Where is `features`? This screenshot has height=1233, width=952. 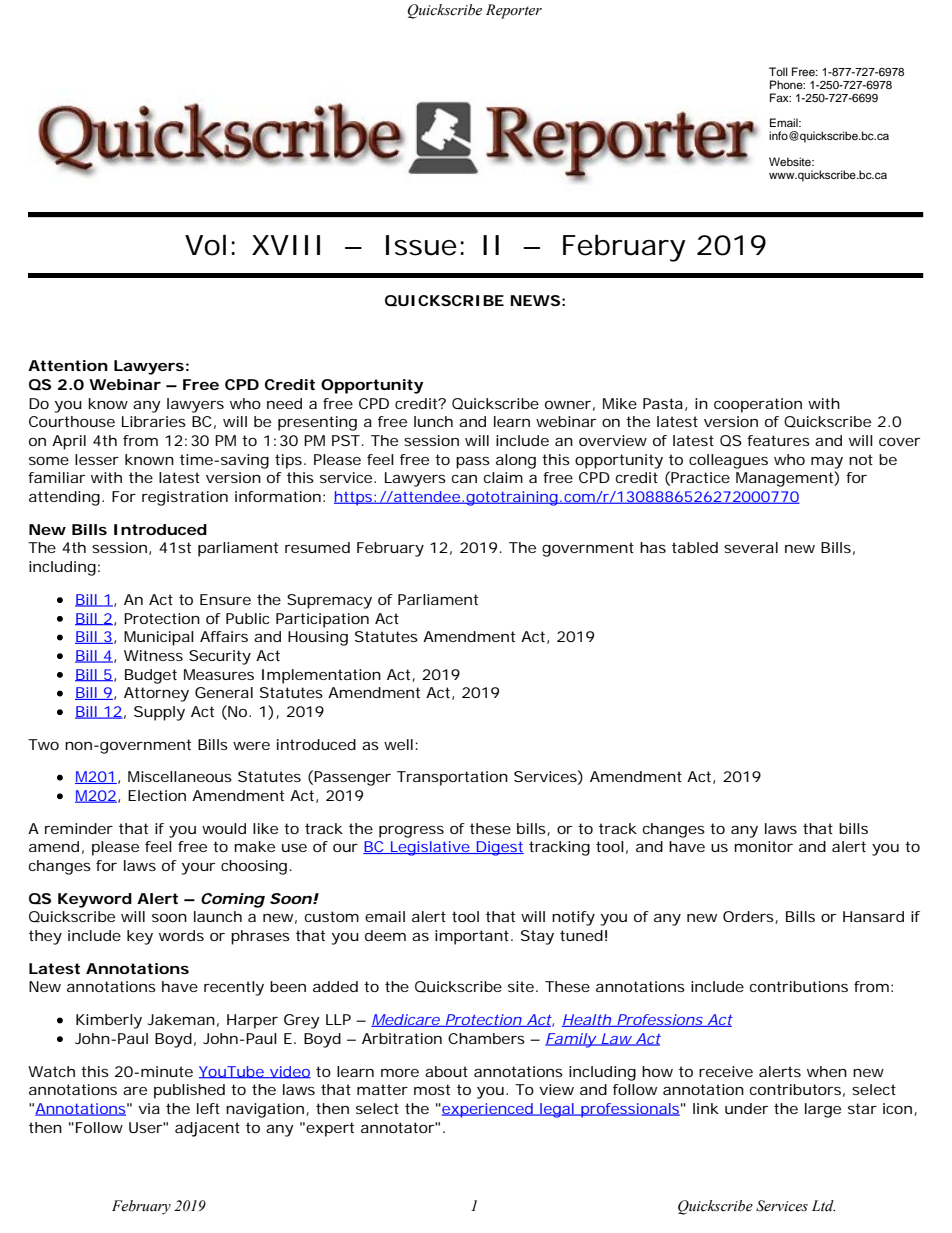 features is located at coordinates (778, 440).
